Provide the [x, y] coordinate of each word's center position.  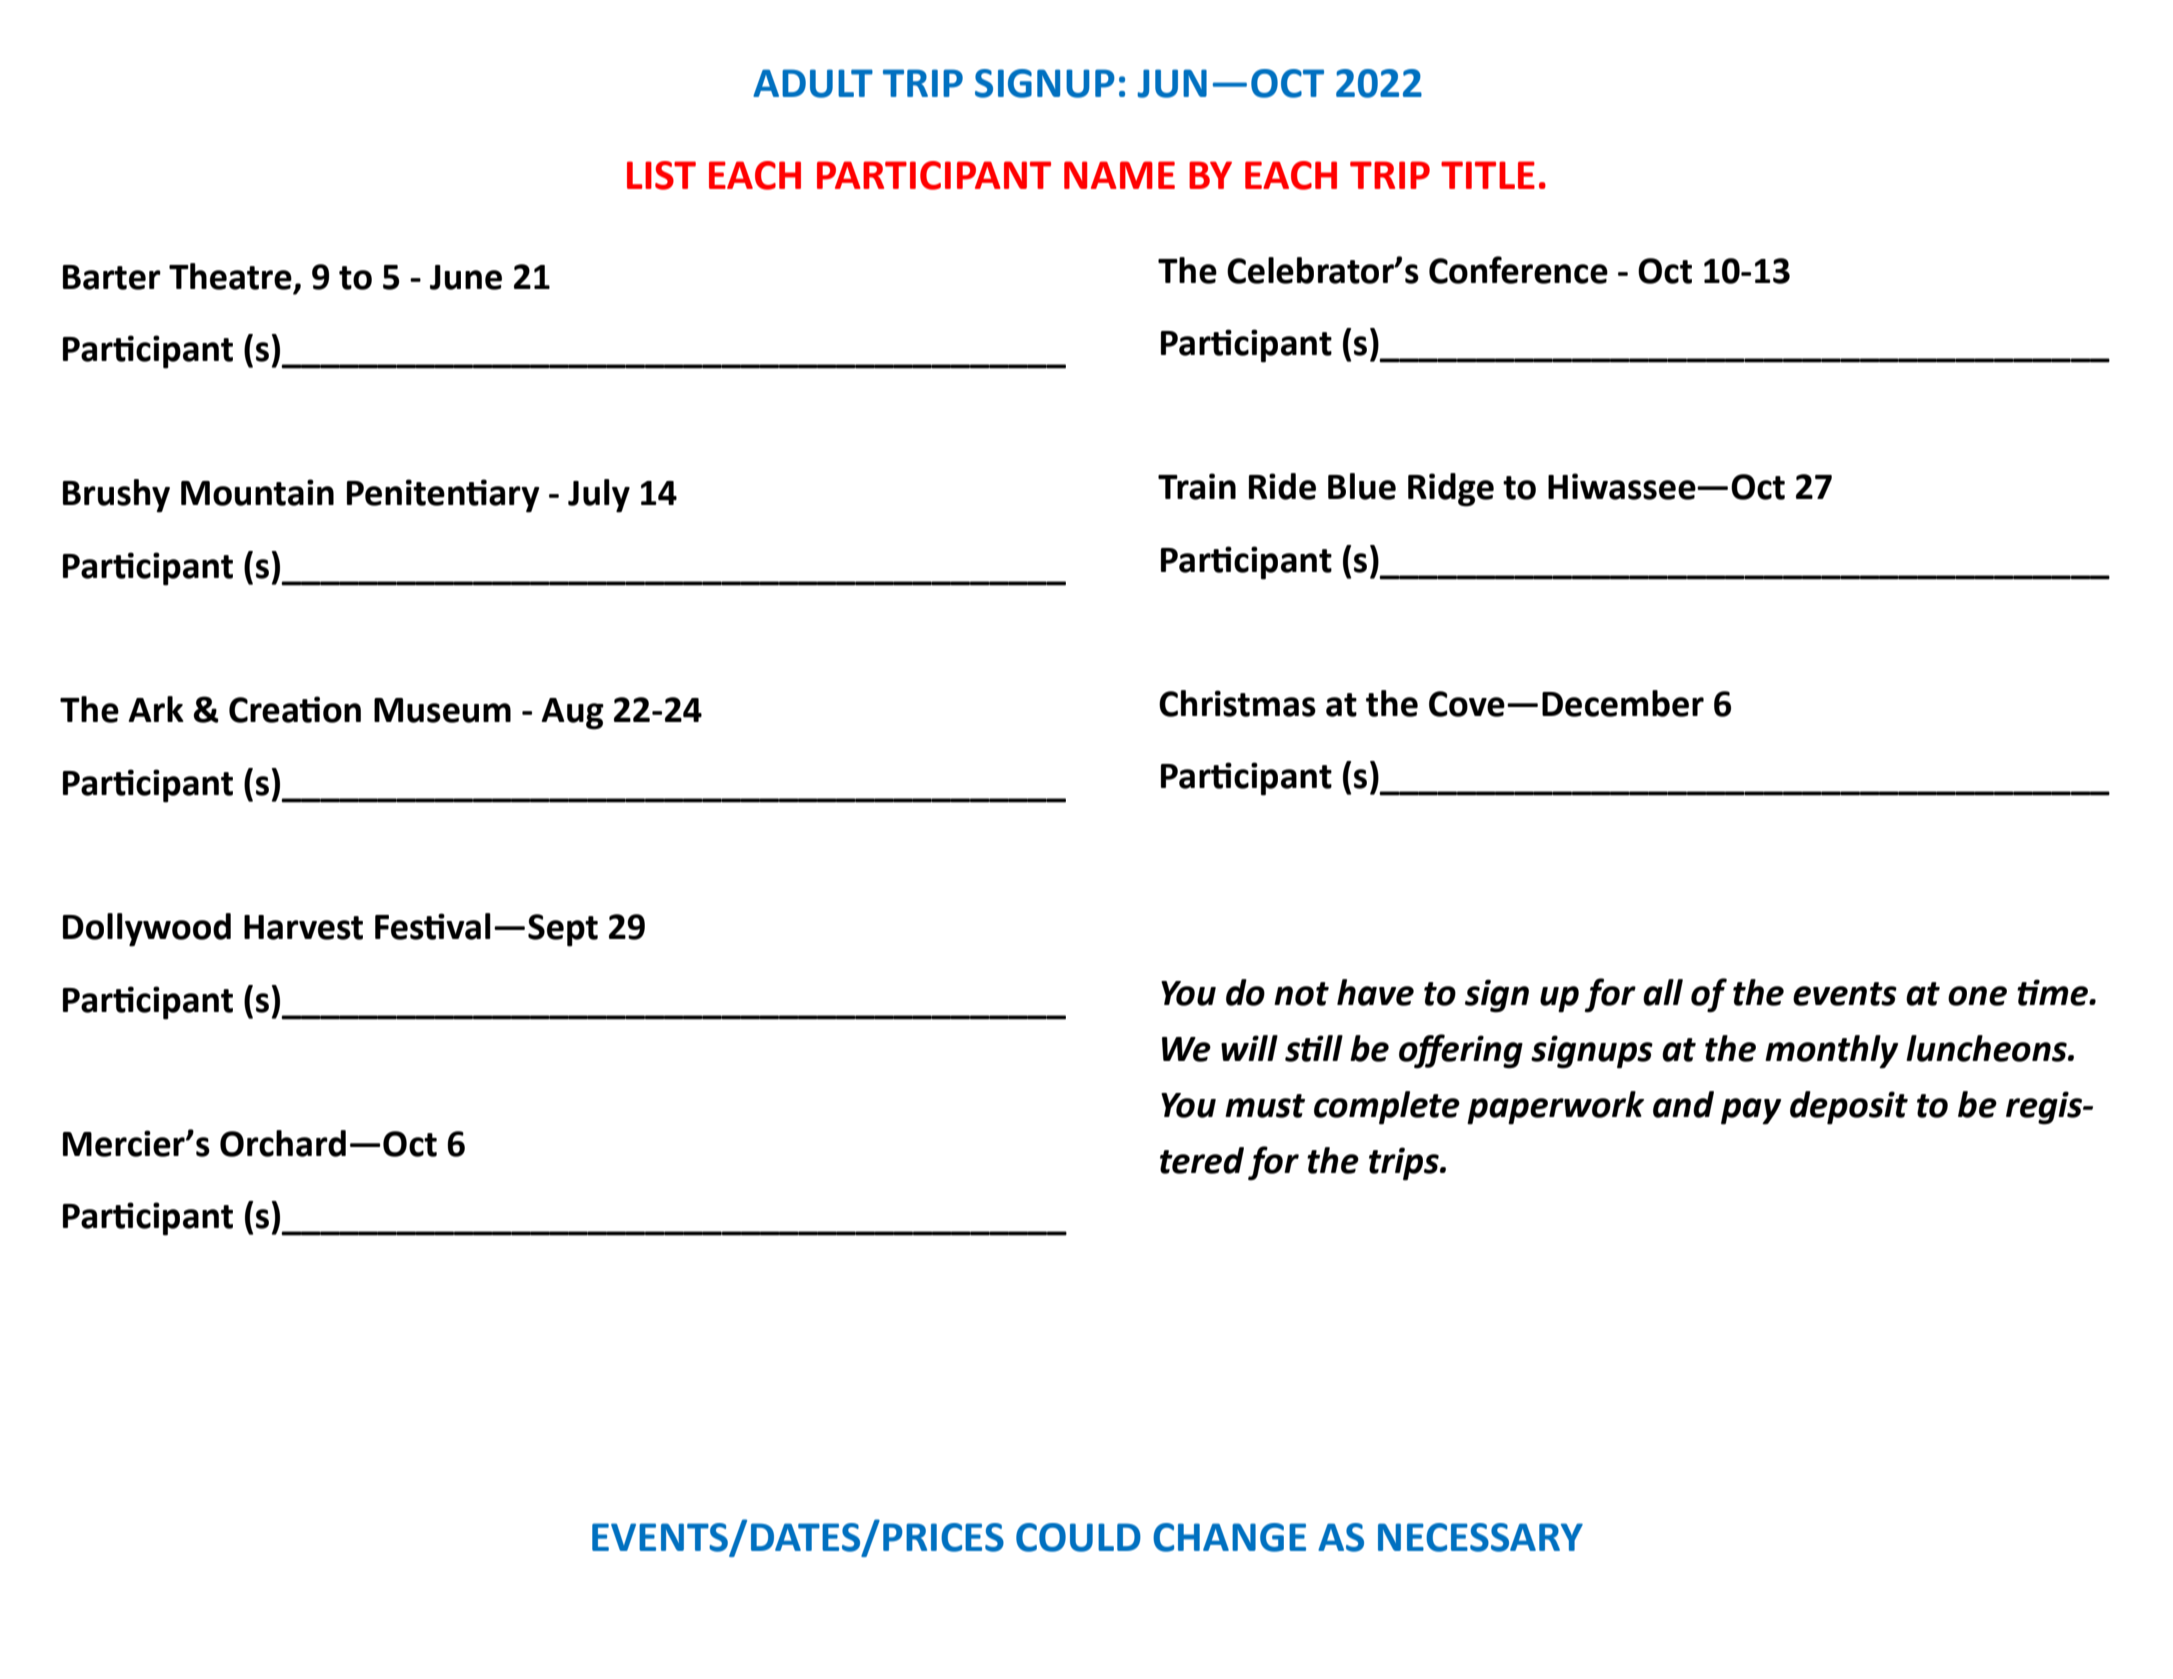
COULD [1078, 1537]
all [1663, 992]
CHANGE [1229, 1537]
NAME [1119, 175]
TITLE [1488, 175]
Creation [295, 709]
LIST [661, 175]
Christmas [1237, 703]
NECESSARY [1480, 1537]
